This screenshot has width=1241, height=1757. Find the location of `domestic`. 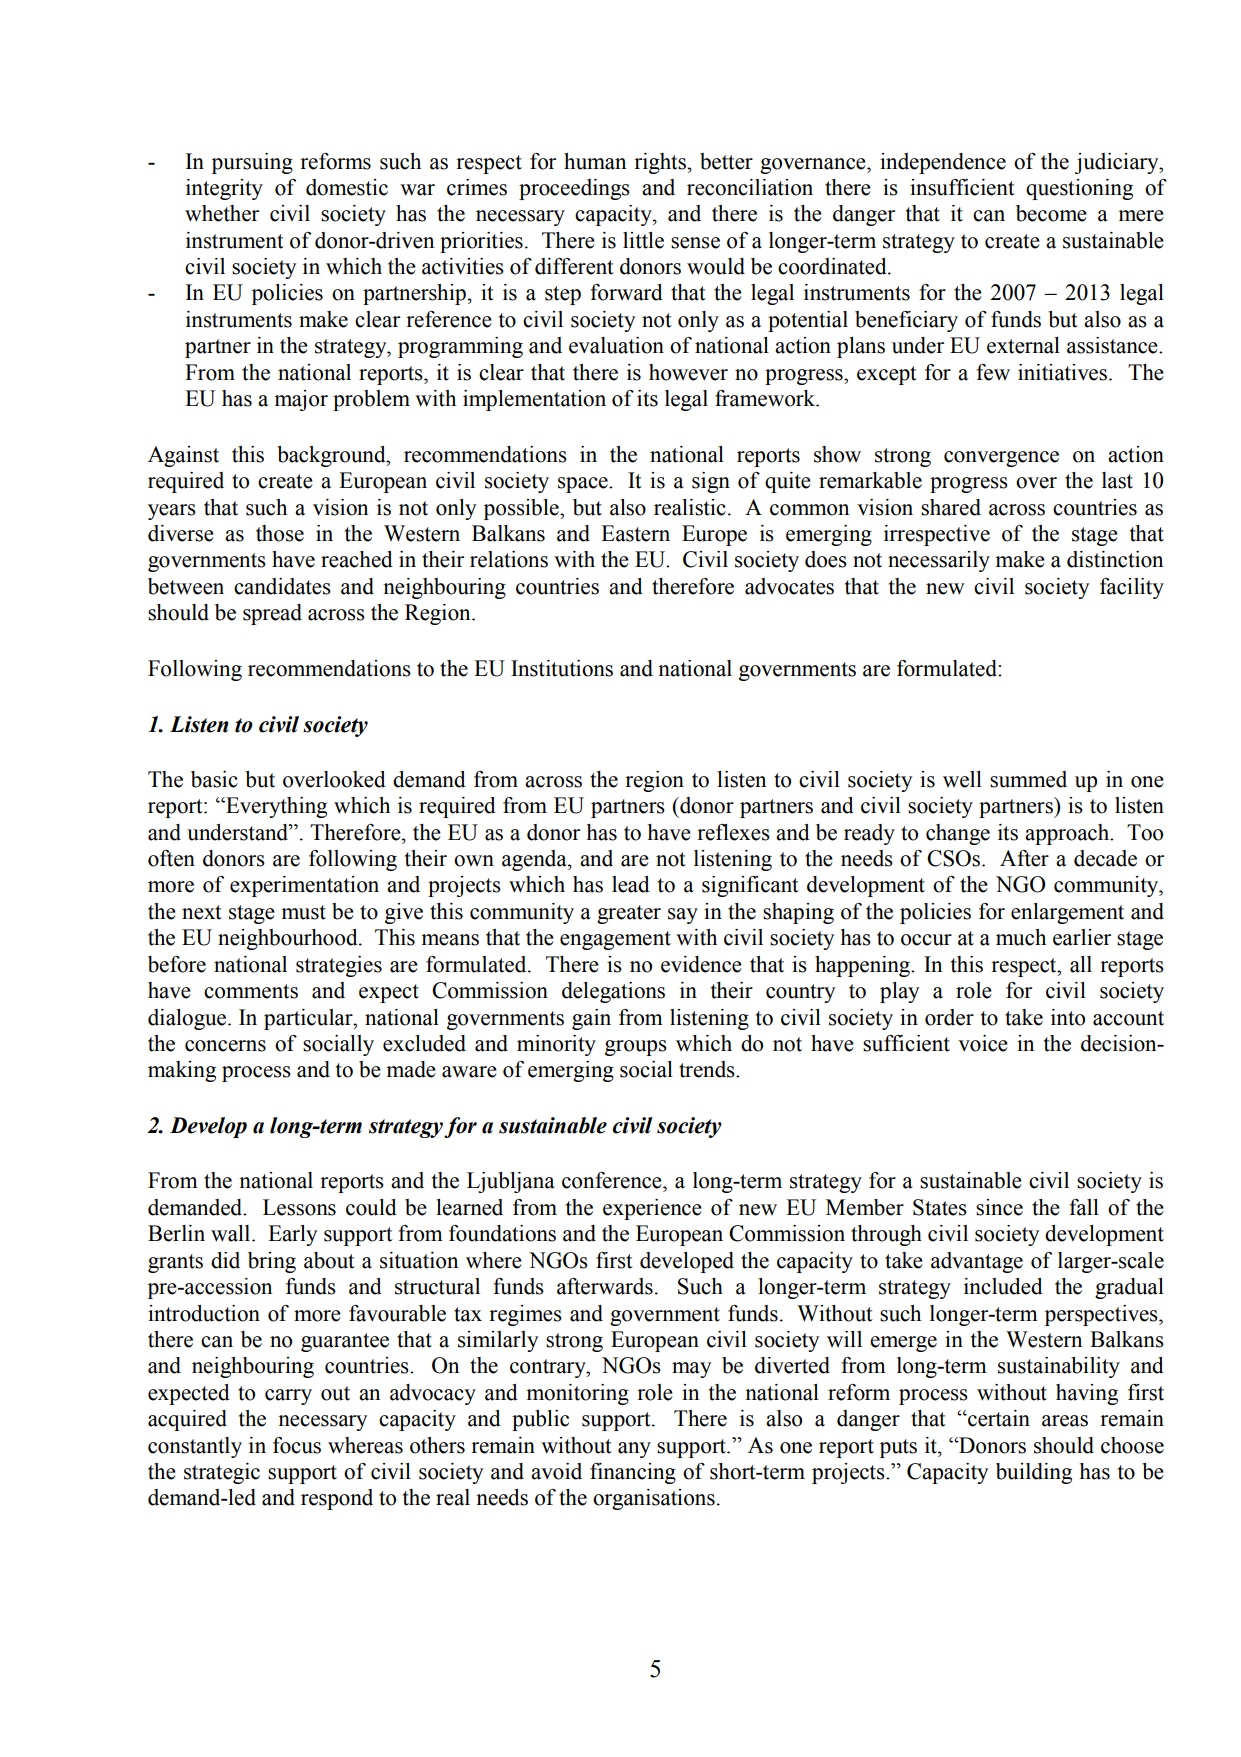

domestic is located at coordinates (347, 187).
